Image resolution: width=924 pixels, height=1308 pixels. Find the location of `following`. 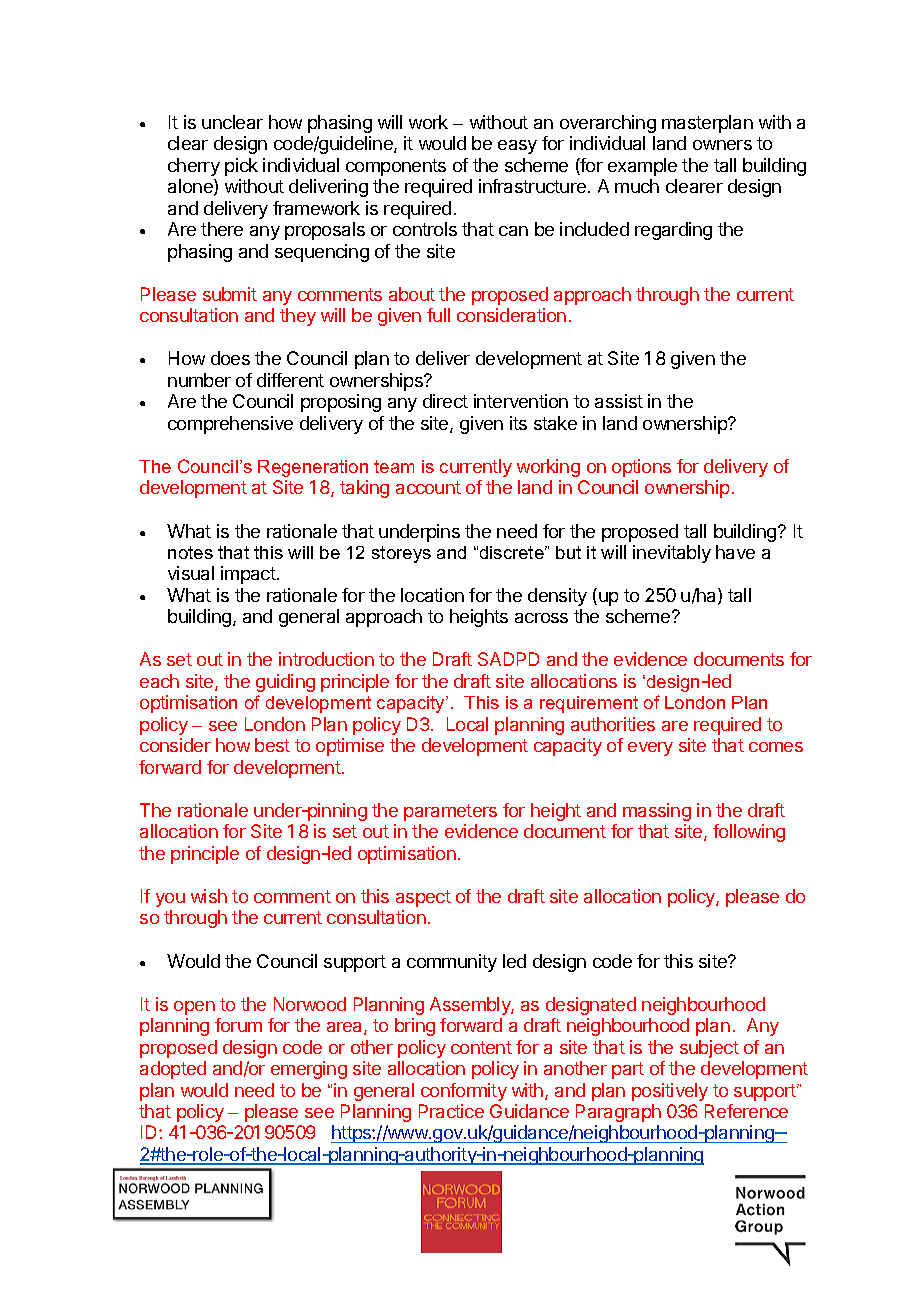

following is located at coordinates (749, 833).
